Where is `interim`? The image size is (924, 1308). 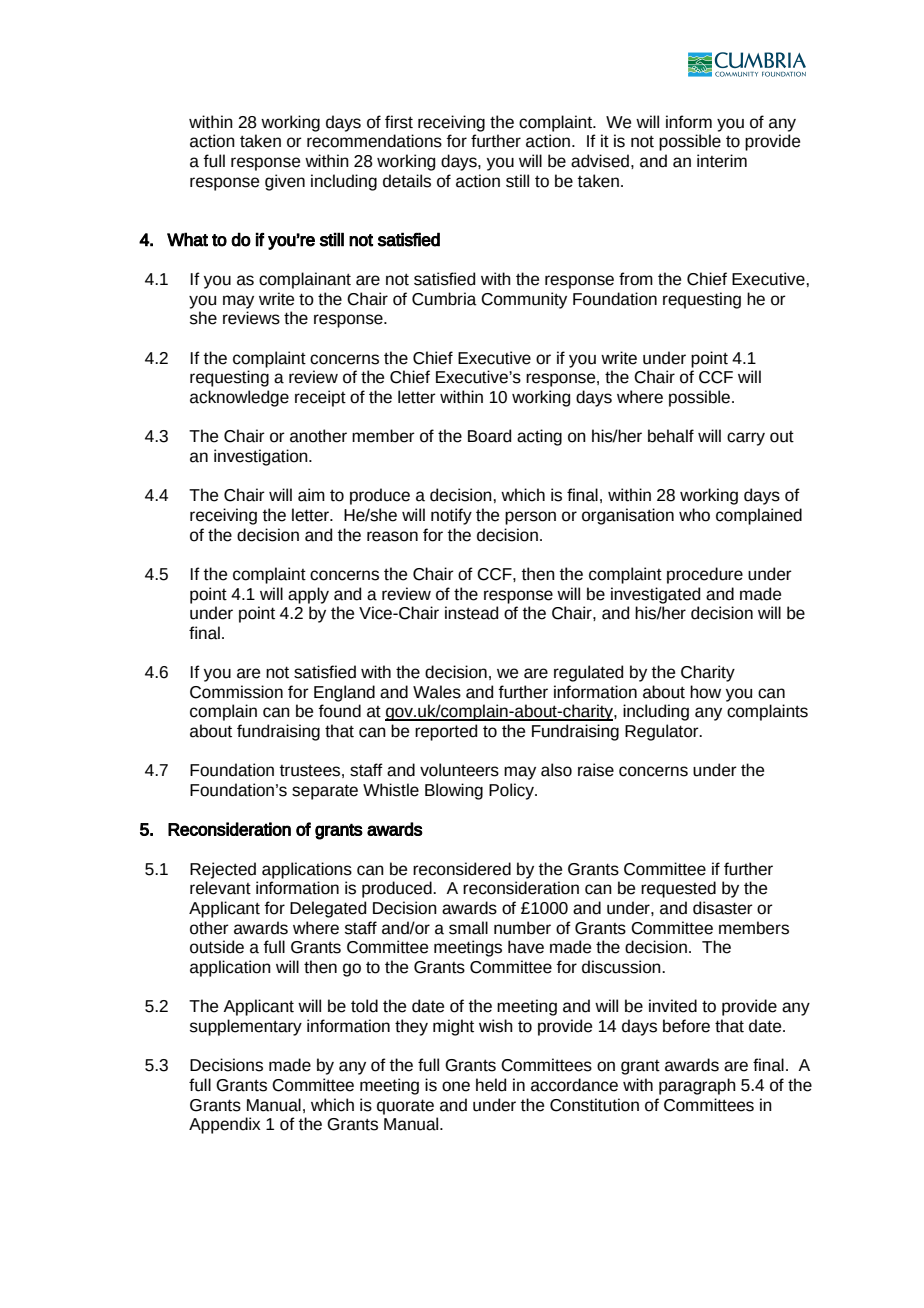
interim is located at coordinates (722, 161).
